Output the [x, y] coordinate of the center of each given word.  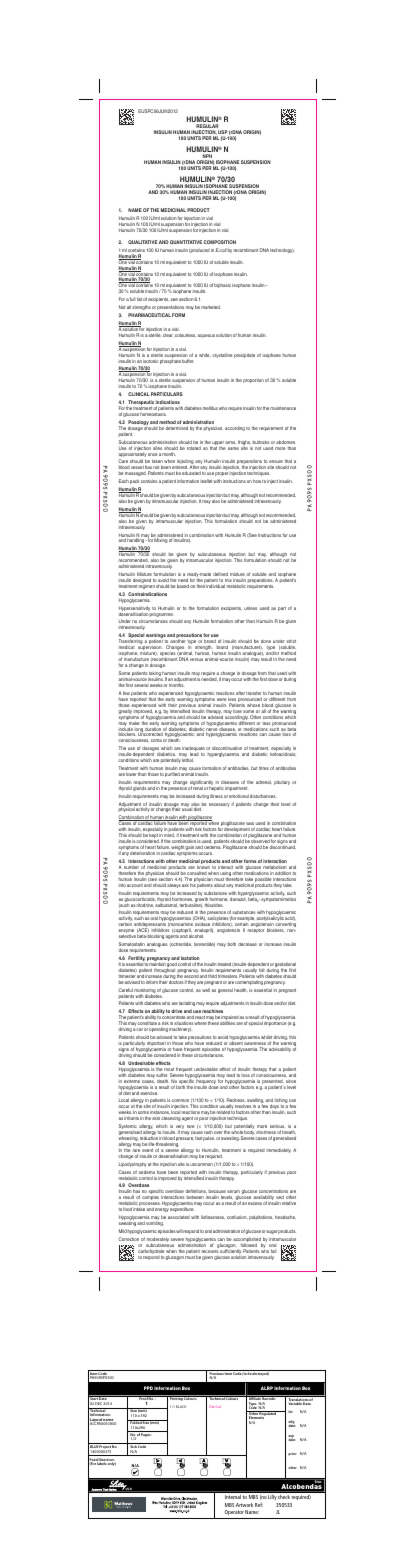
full [132, 299]
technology [282, 250]
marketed [211, 307]
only [111, 1463]
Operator [234, 1514]
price [292, 1454]
